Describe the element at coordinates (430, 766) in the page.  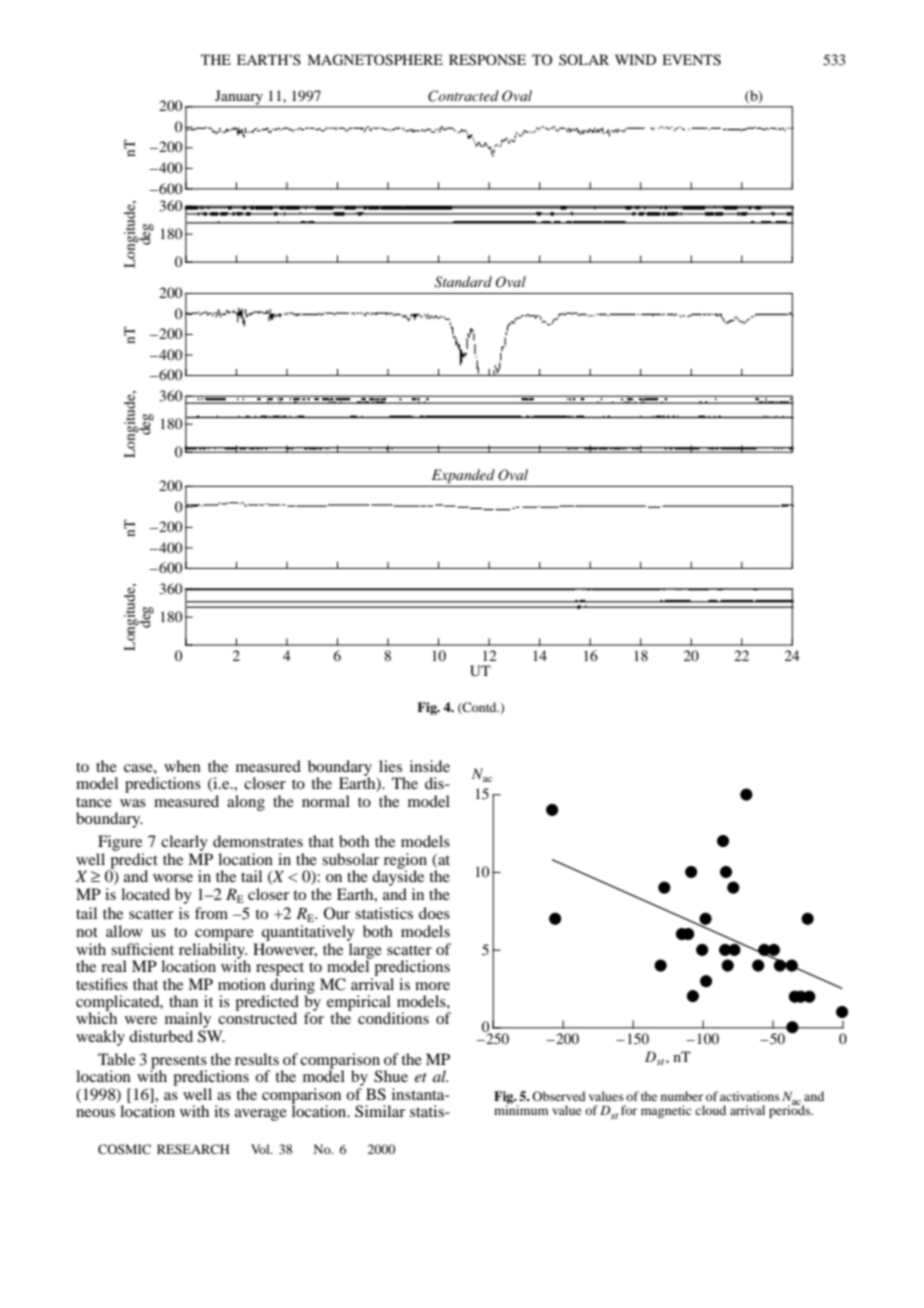
I see `inside` at that location.
